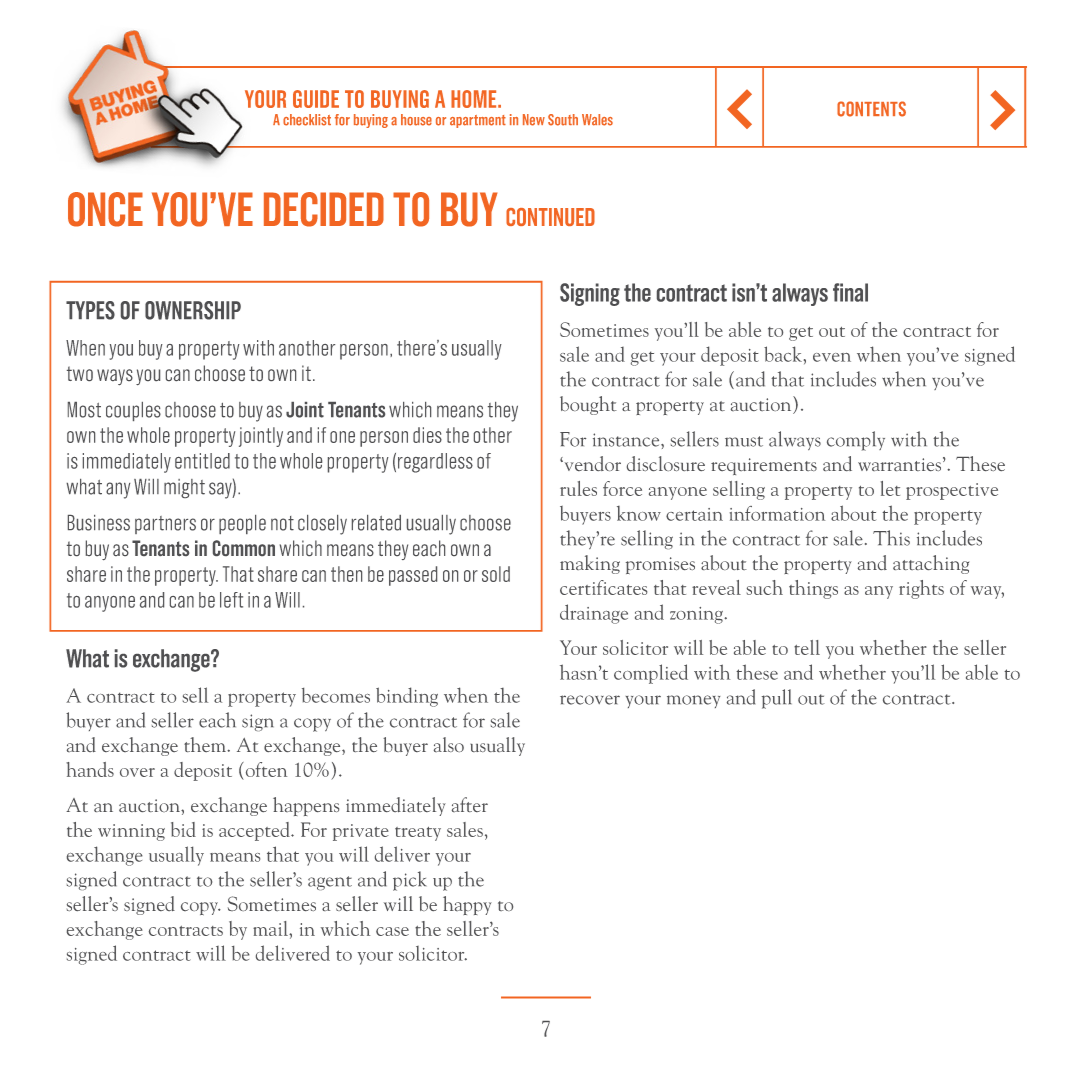  What do you see at coordinates (193, 310) in the image?
I see `ownership` at bounding box center [193, 310].
